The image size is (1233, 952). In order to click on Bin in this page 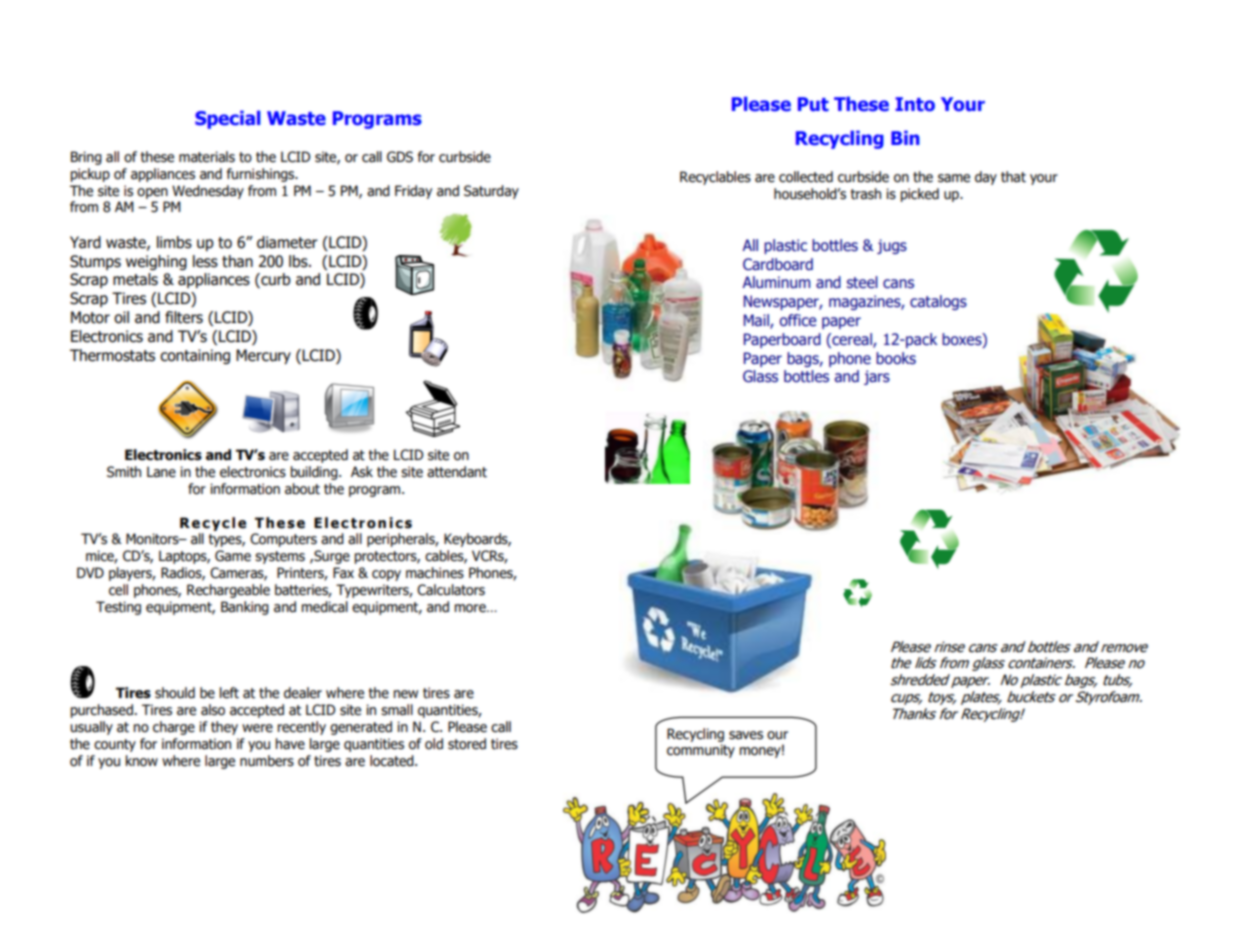, I will do `click(905, 137)`.
